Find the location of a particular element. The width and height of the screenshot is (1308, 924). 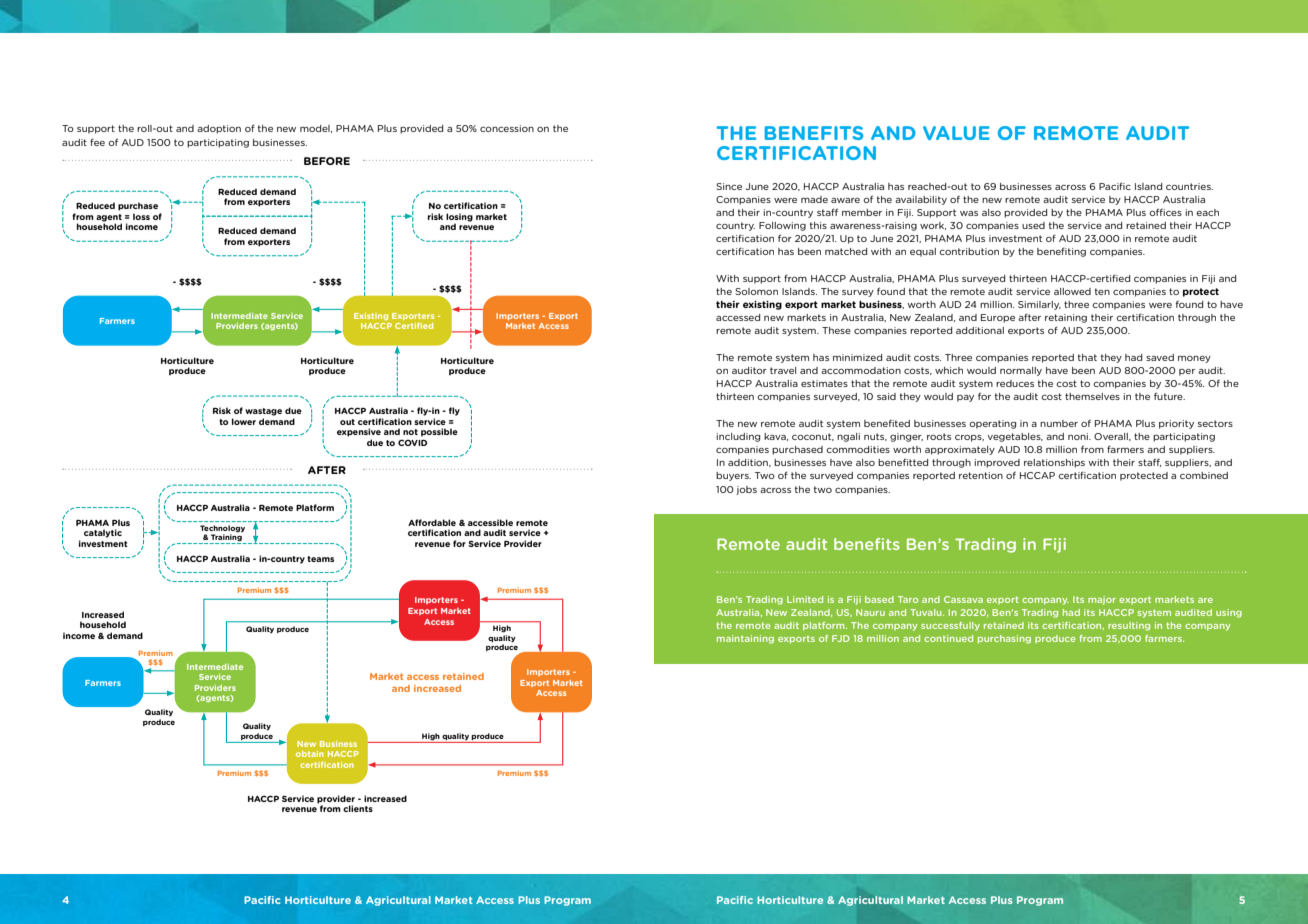

saved is located at coordinates (1160, 357).
